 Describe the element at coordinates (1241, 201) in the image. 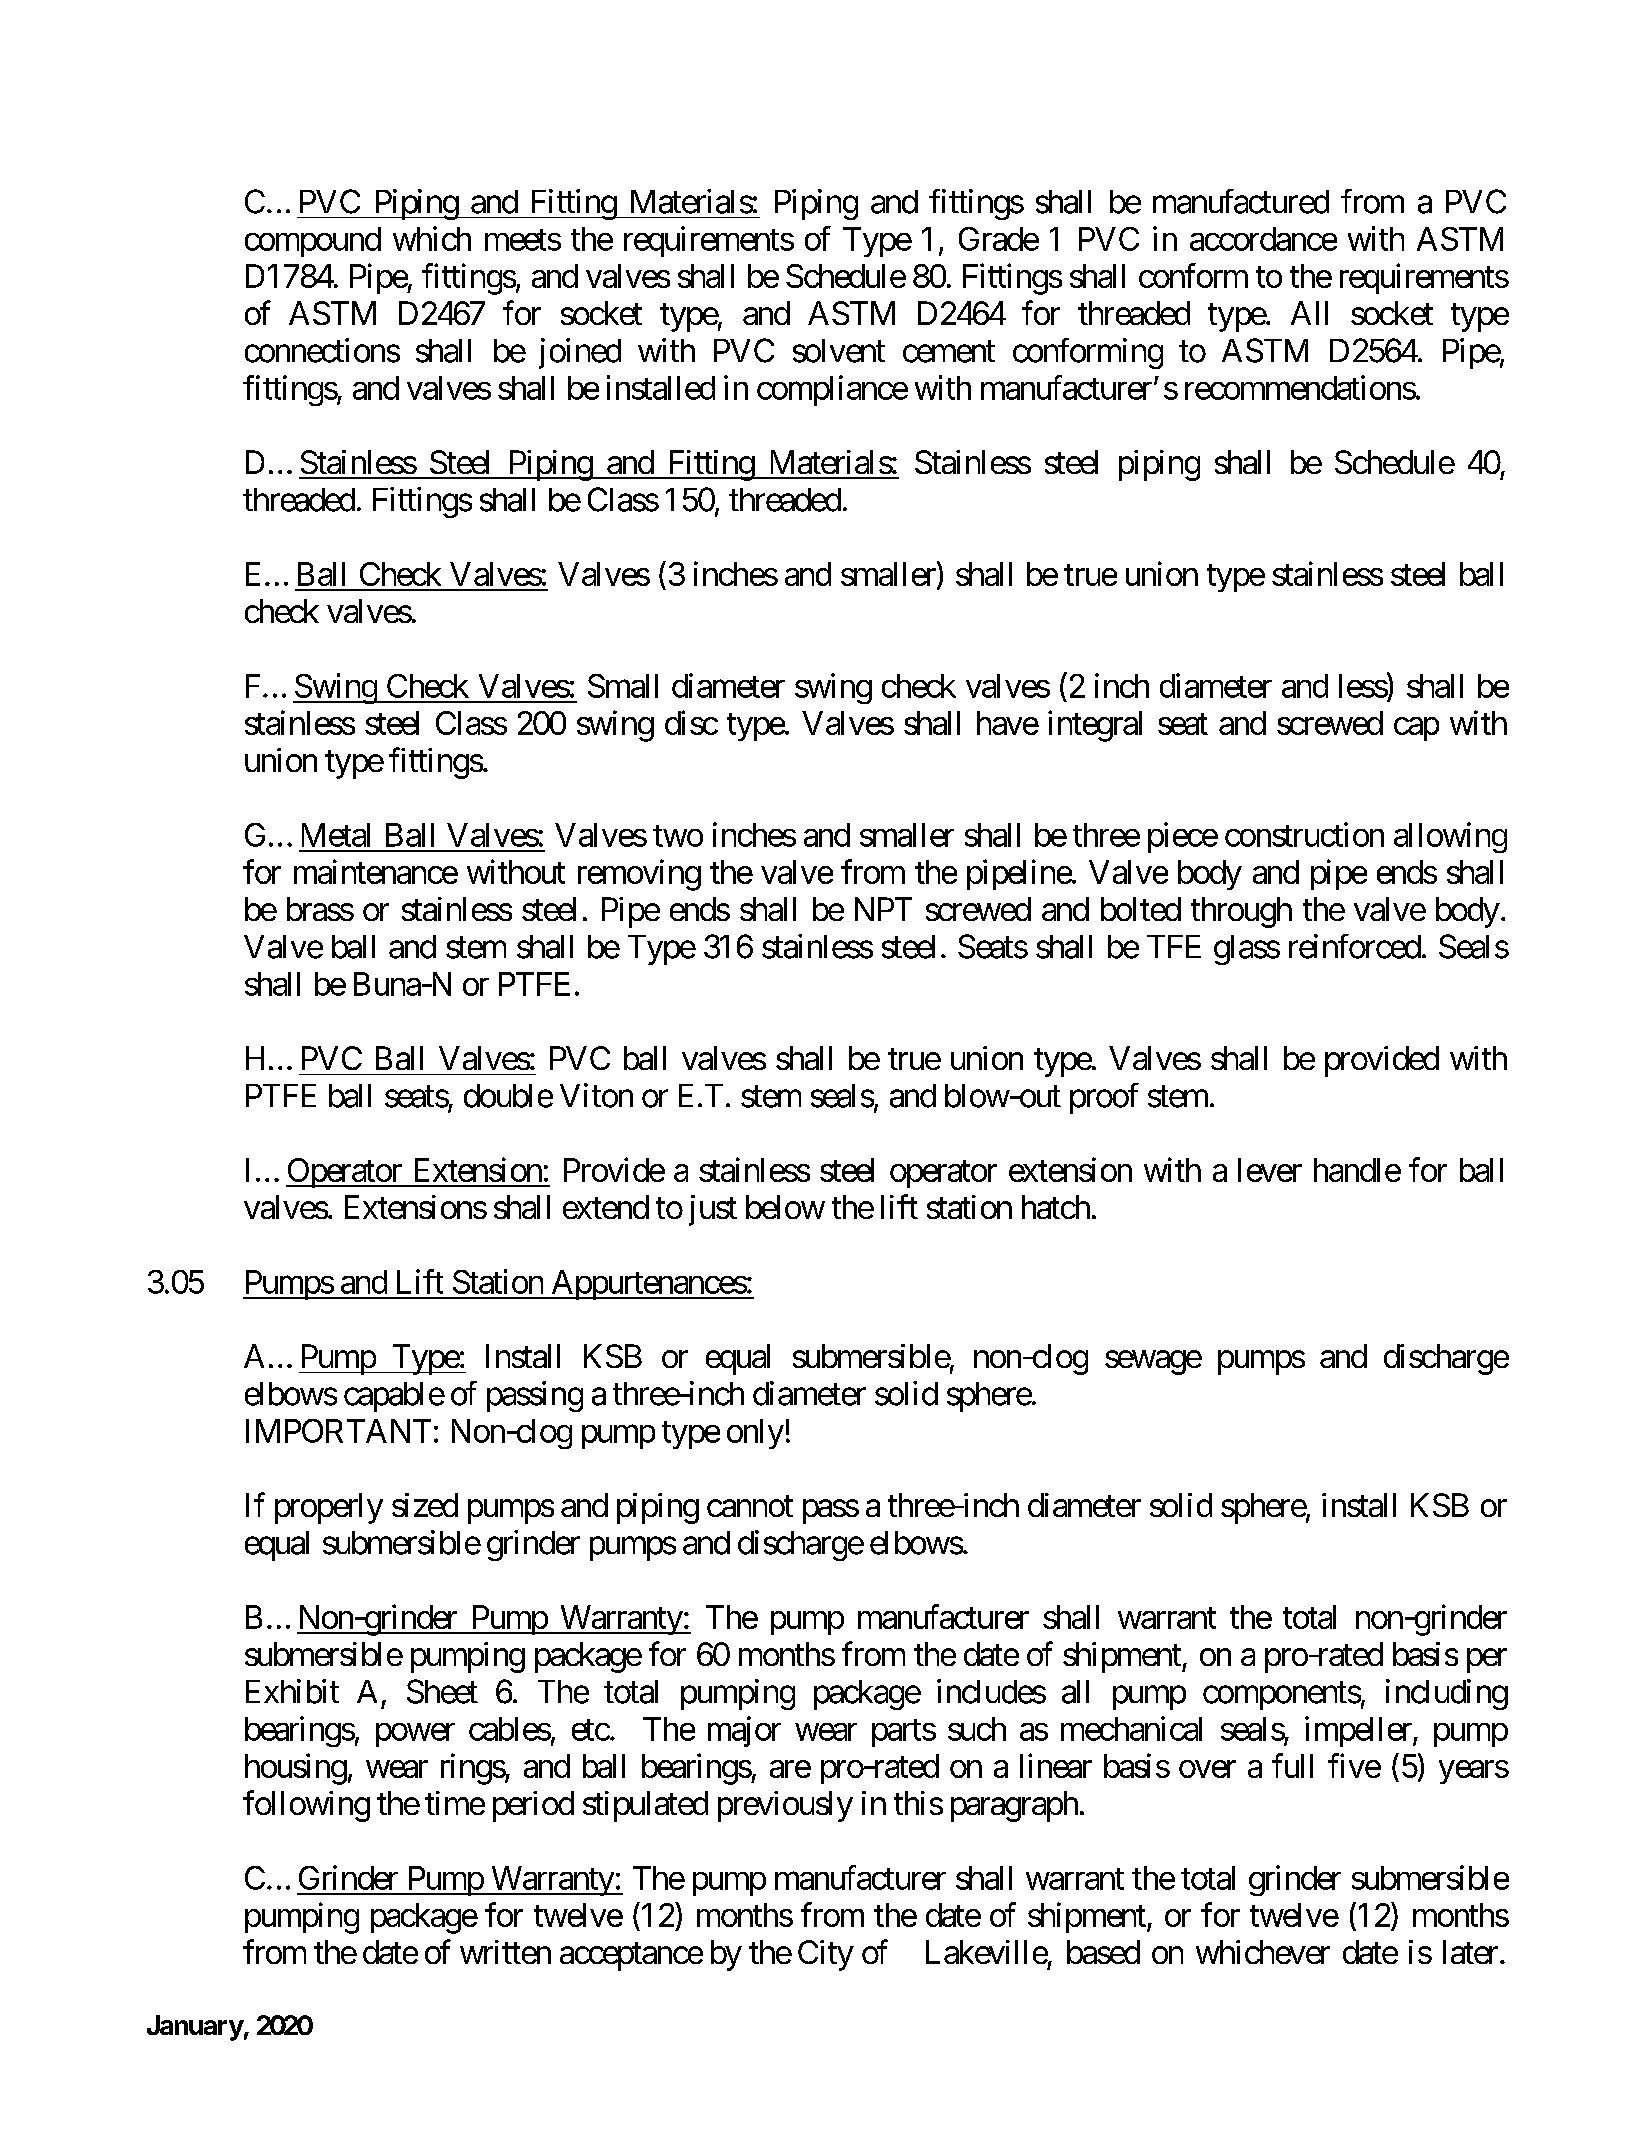

I see `manufactured` at that location.
